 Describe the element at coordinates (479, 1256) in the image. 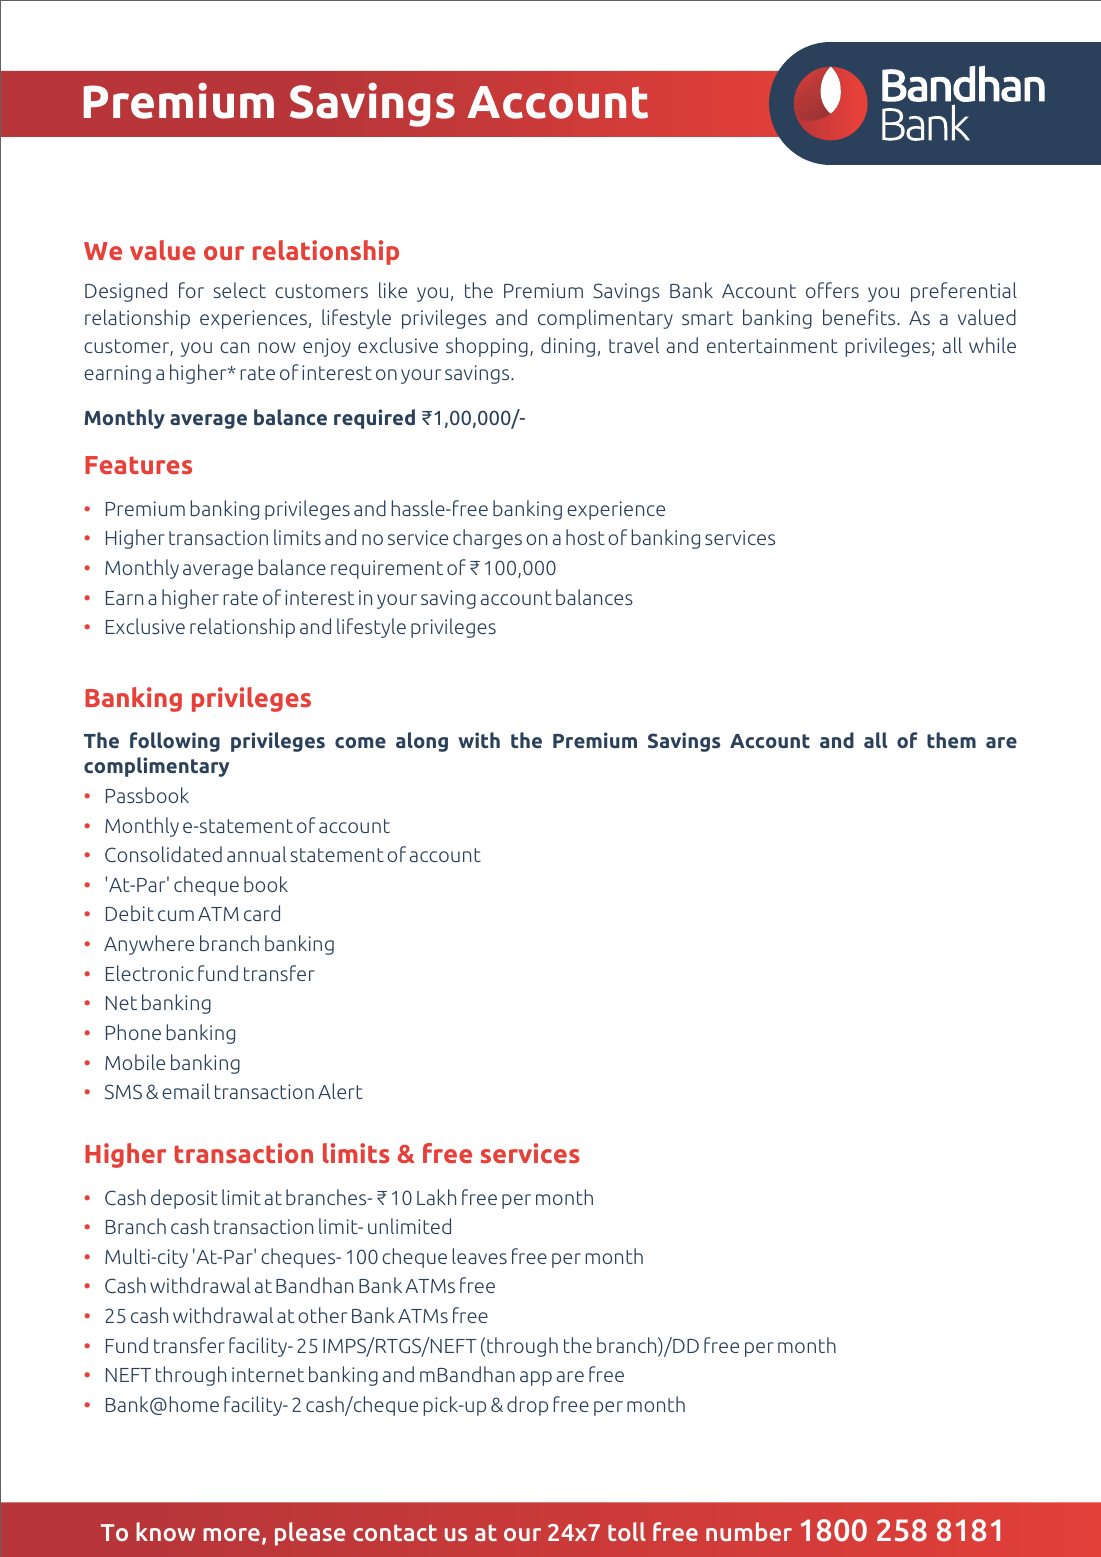

I see `leaves` at that location.
